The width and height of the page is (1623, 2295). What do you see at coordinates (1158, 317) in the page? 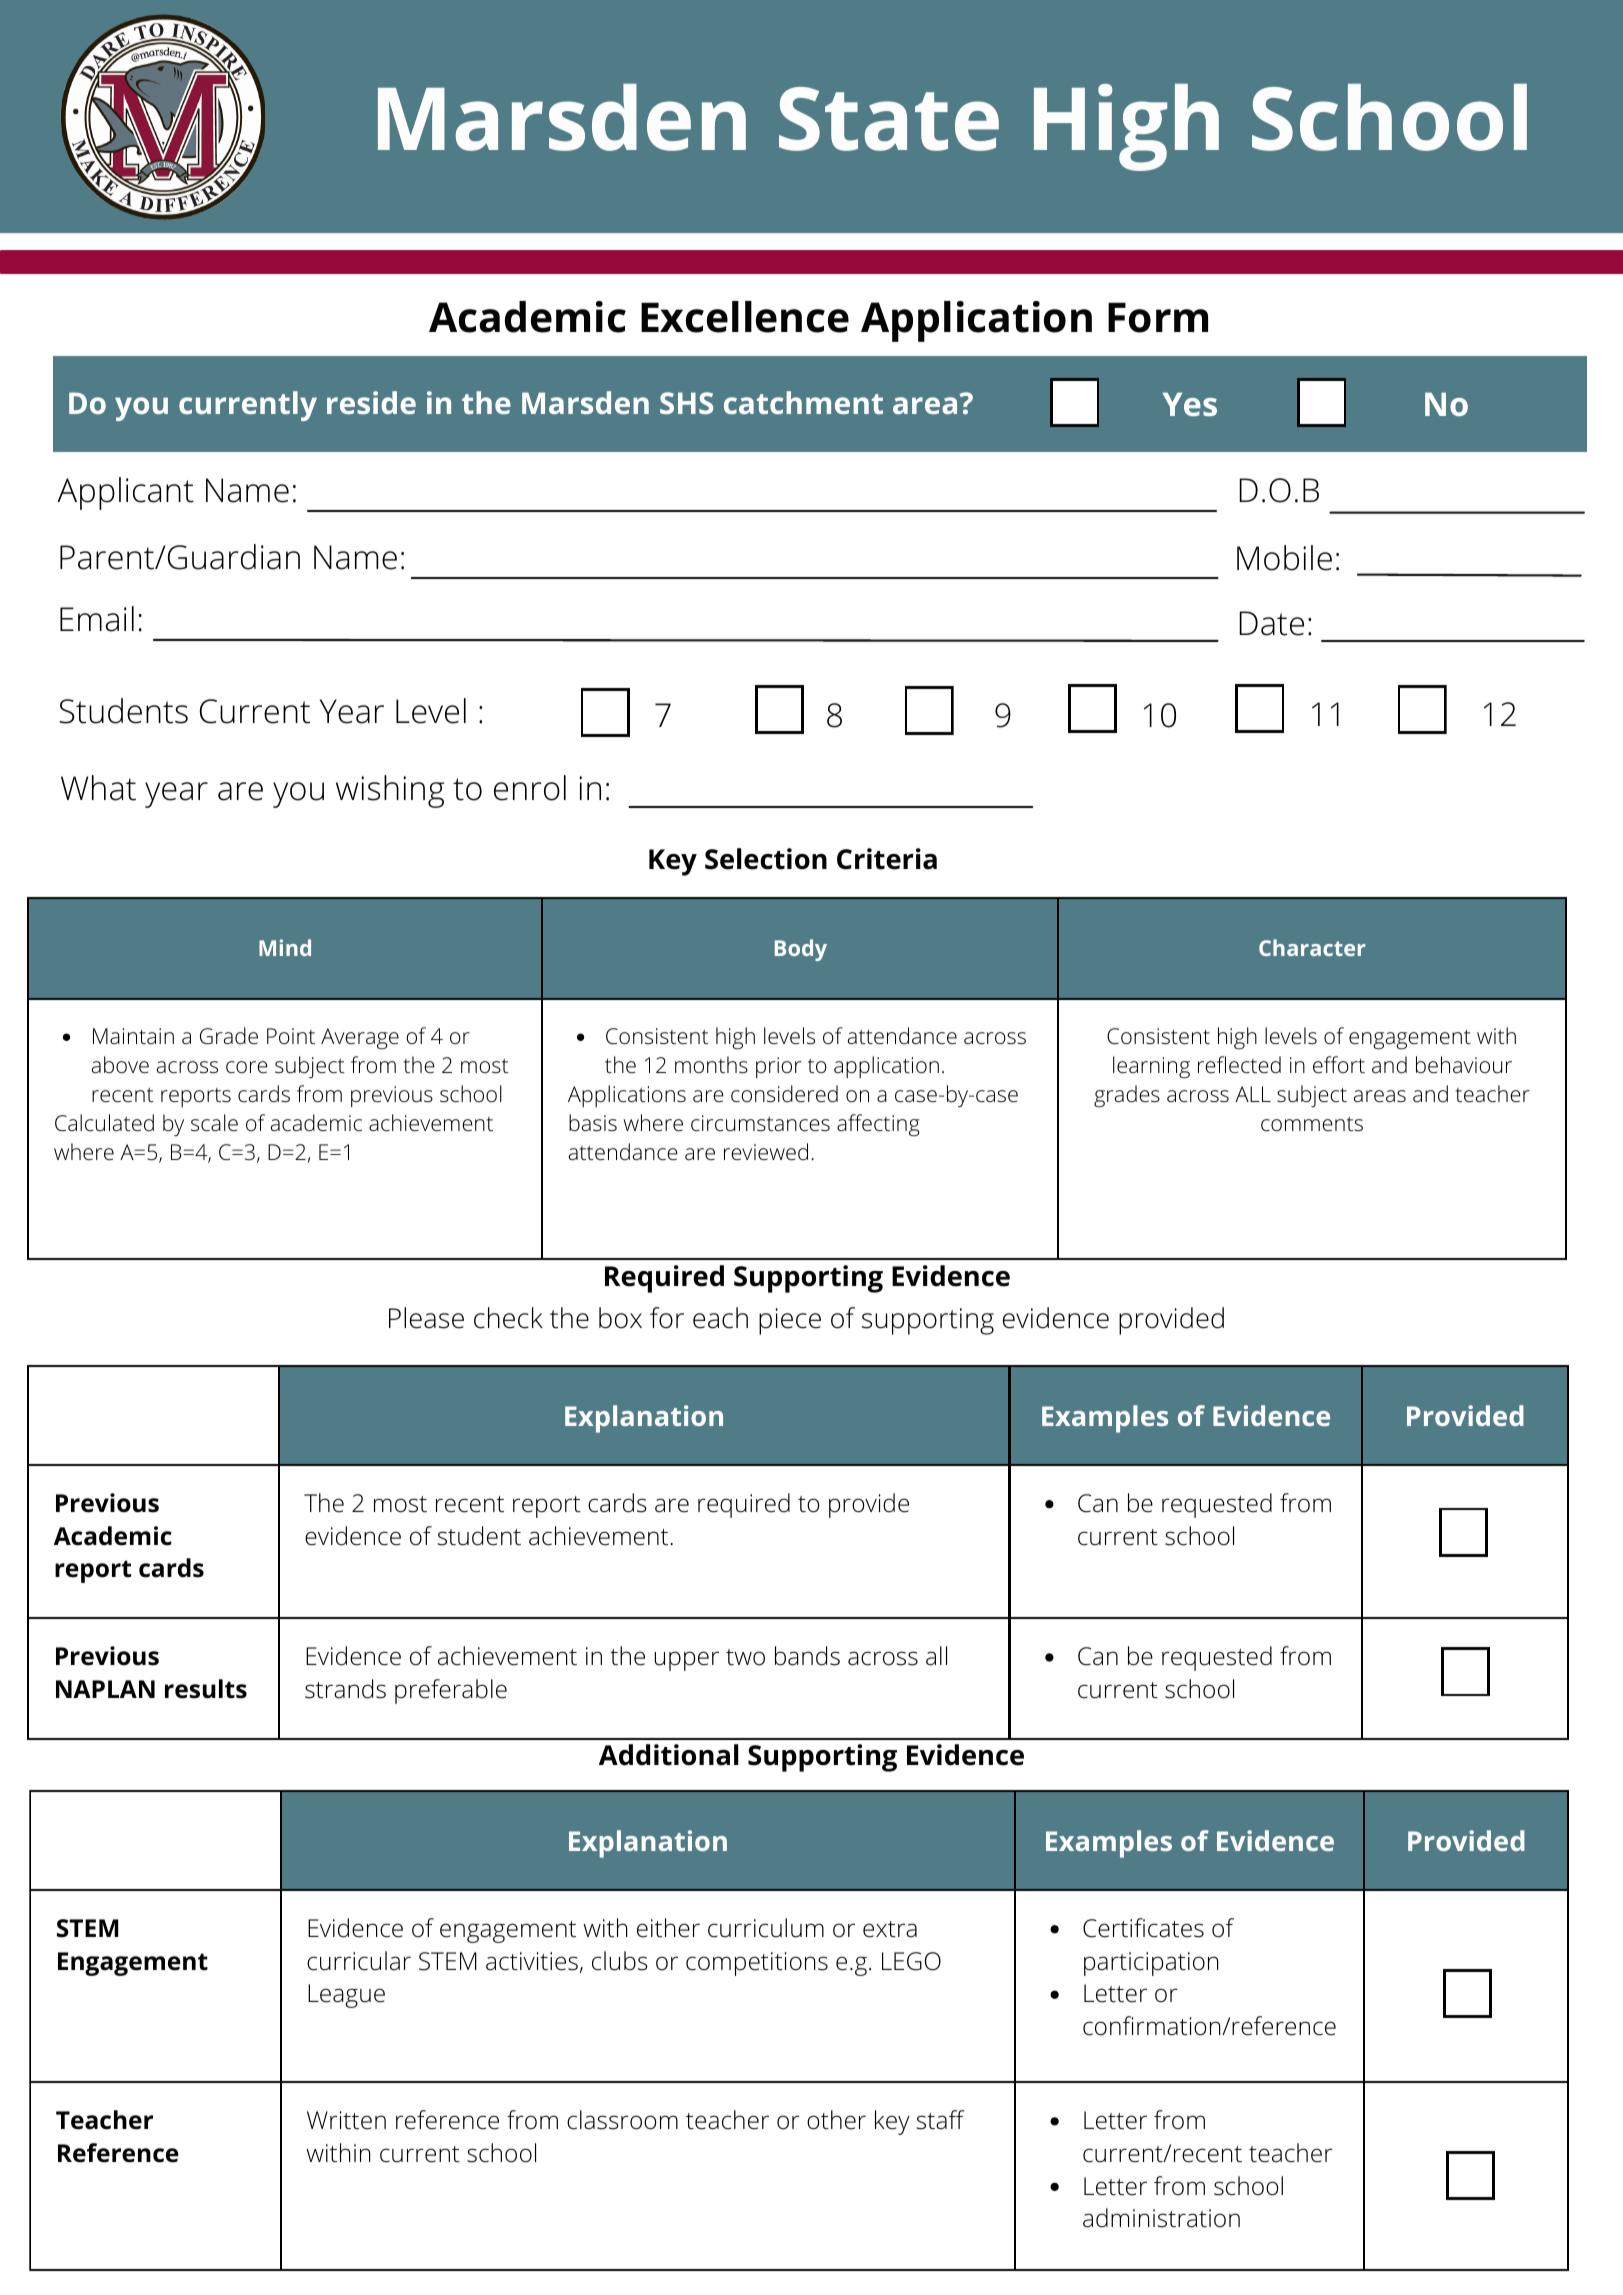
I see `Form` at bounding box center [1158, 317].
